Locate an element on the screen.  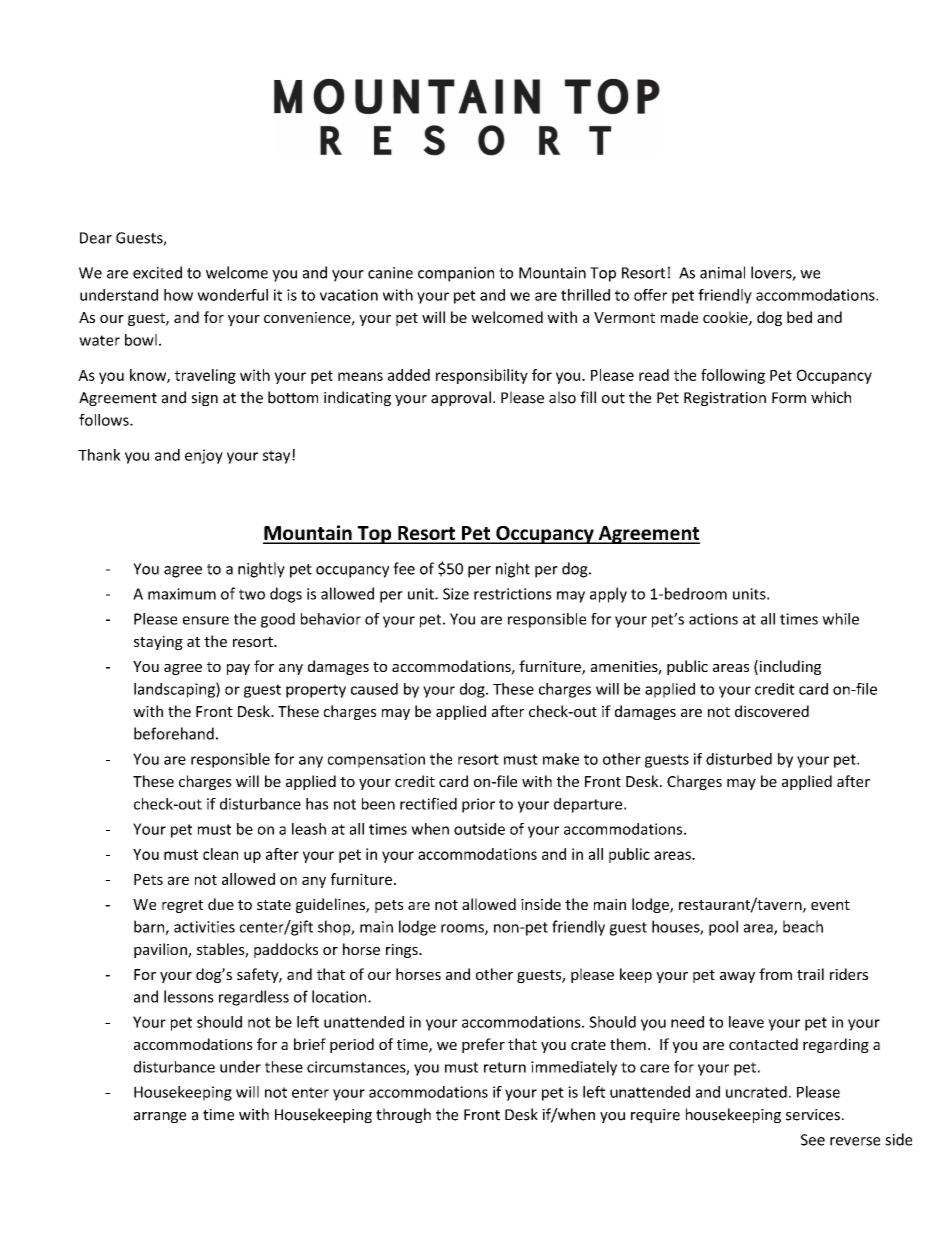
clean is located at coordinates (220, 854).
